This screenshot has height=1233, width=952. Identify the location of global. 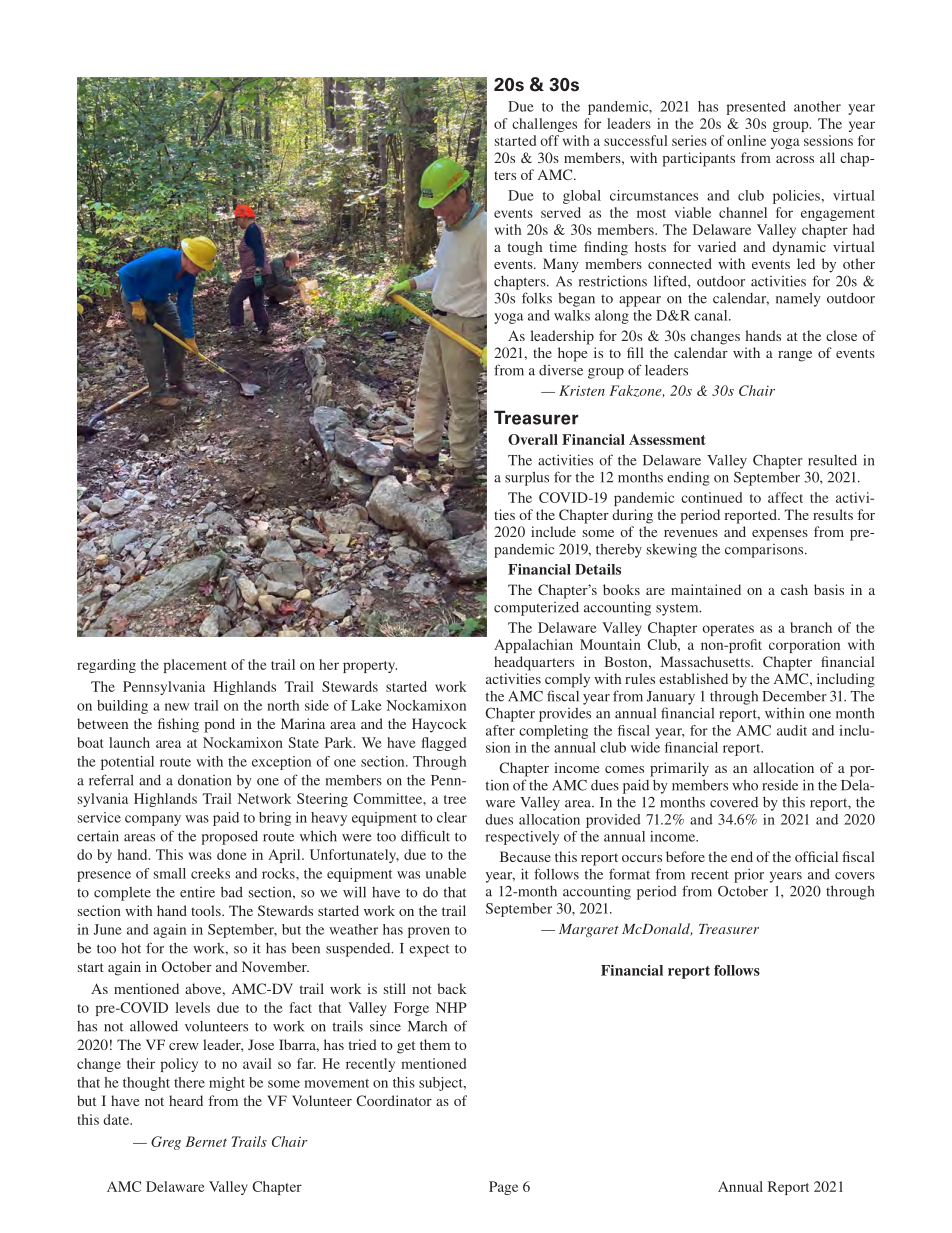
(582, 197).
